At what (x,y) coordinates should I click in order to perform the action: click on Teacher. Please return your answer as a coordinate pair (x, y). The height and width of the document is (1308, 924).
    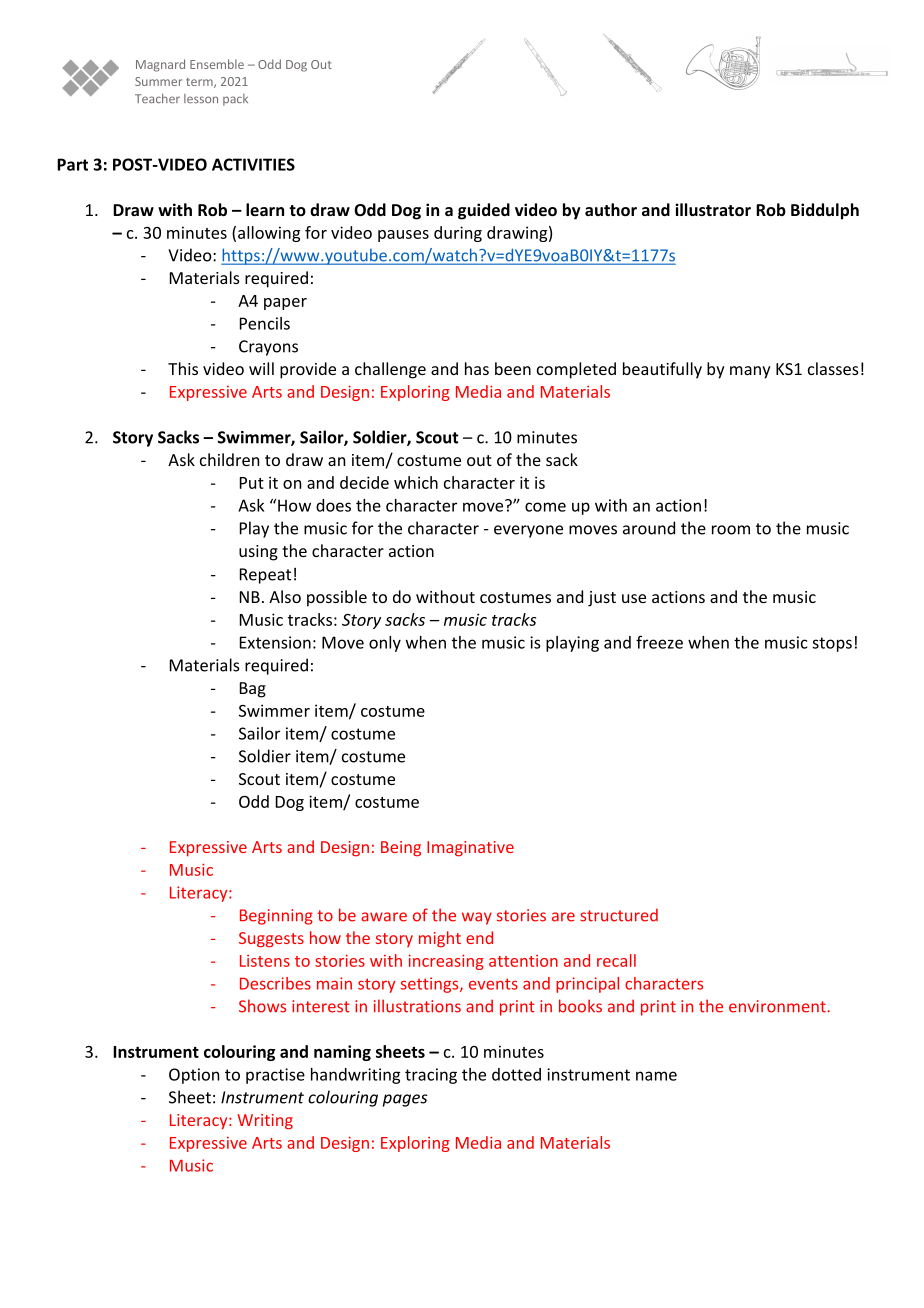
    Looking at the image, I should click on (157, 99).
